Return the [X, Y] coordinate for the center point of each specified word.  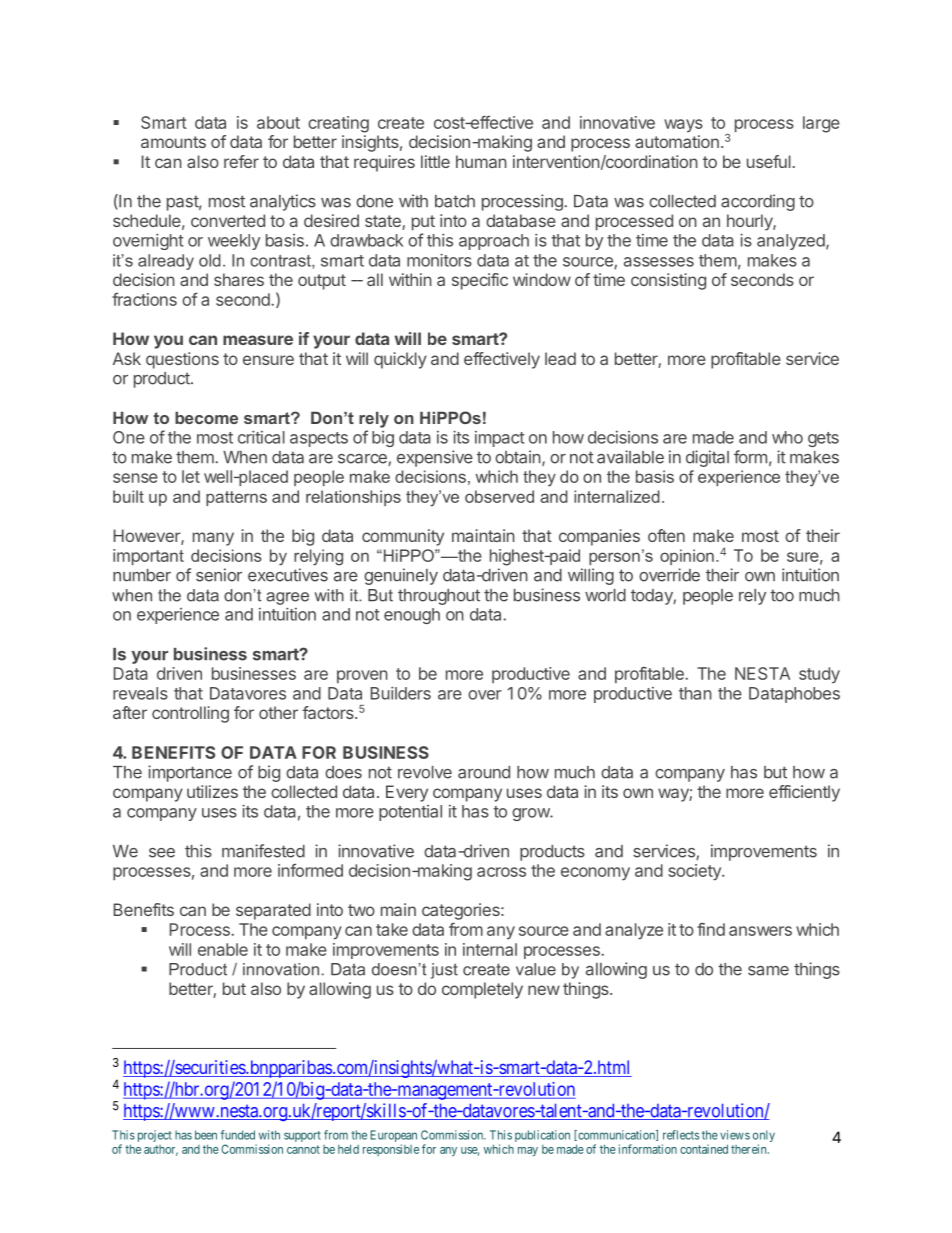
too [782, 595]
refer [241, 161]
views [735, 1135]
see [162, 853]
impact [499, 439]
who [787, 437]
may [528, 1152]
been [206, 1135]
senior [219, 575]
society [695, 872]
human [481, 161]
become [206, 417]
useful [769, 161]
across [501, 872]
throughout [439, 597]
